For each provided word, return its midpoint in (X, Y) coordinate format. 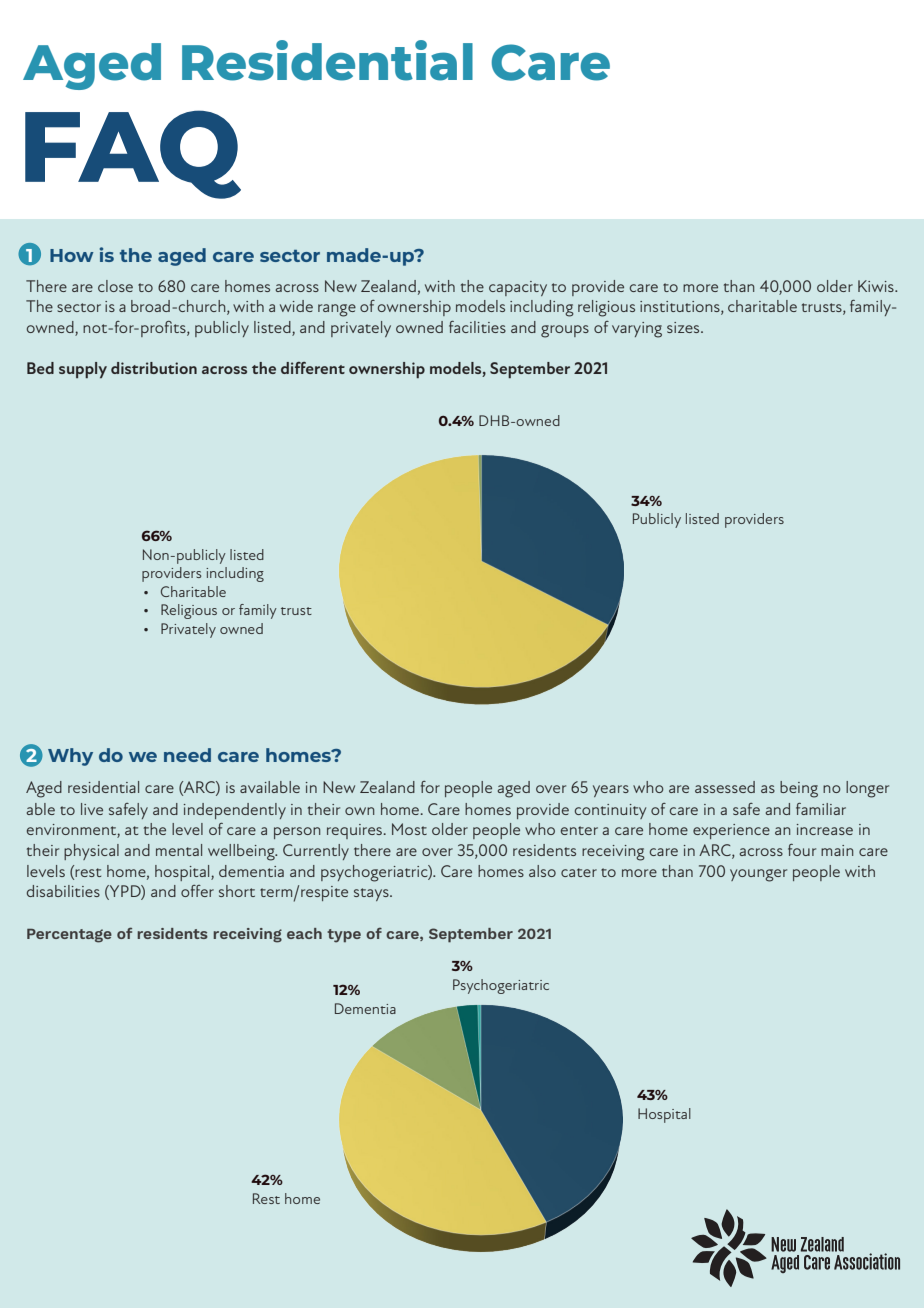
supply (83, 370)
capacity (518, 288)
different (313, 368)
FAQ (133, 154)
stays (372, 894)
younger (758, 875)
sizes (684, 327)
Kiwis (877, 286)
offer (197, 891)
